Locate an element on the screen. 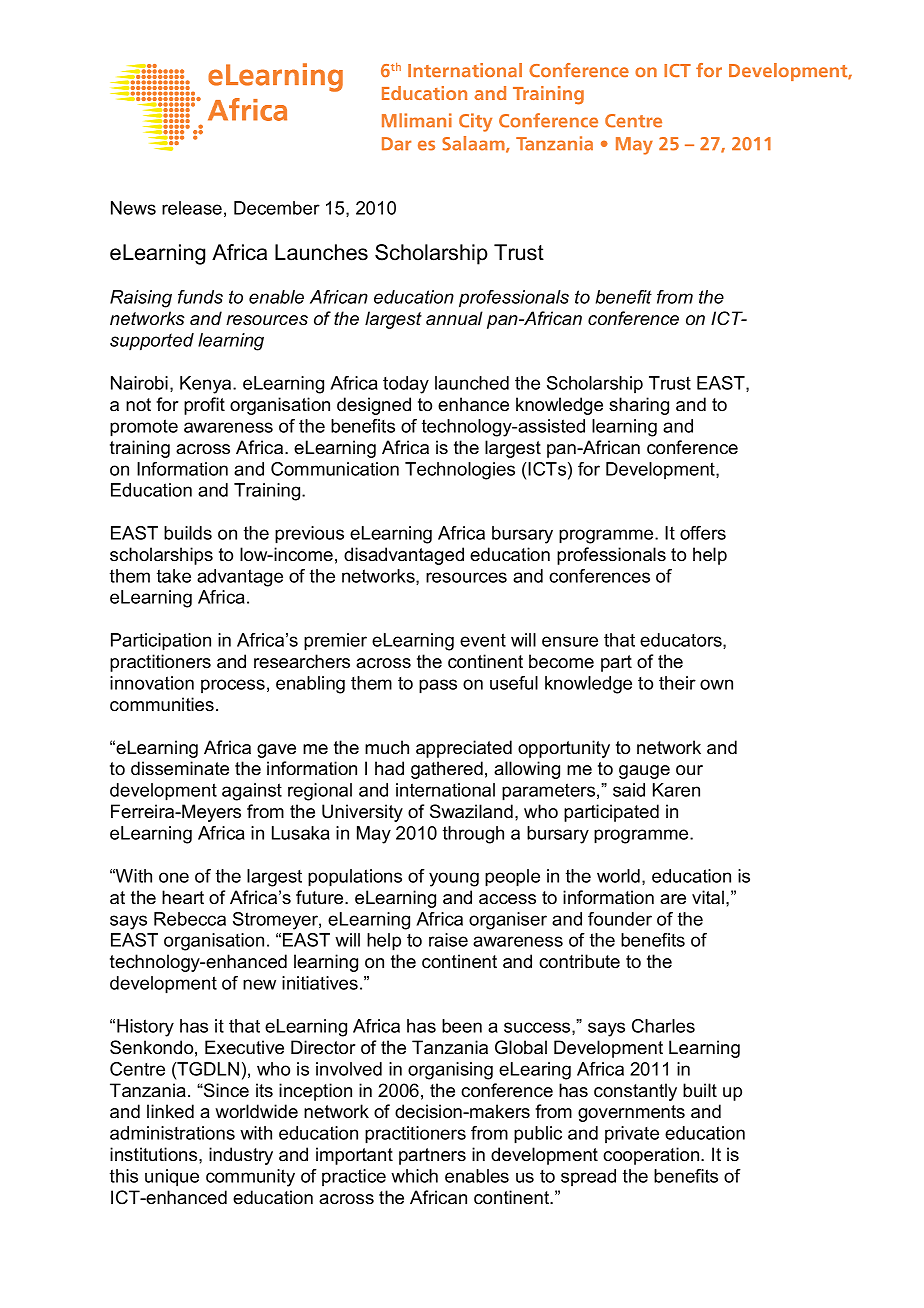  pass is located at coordinates (438, 686).
